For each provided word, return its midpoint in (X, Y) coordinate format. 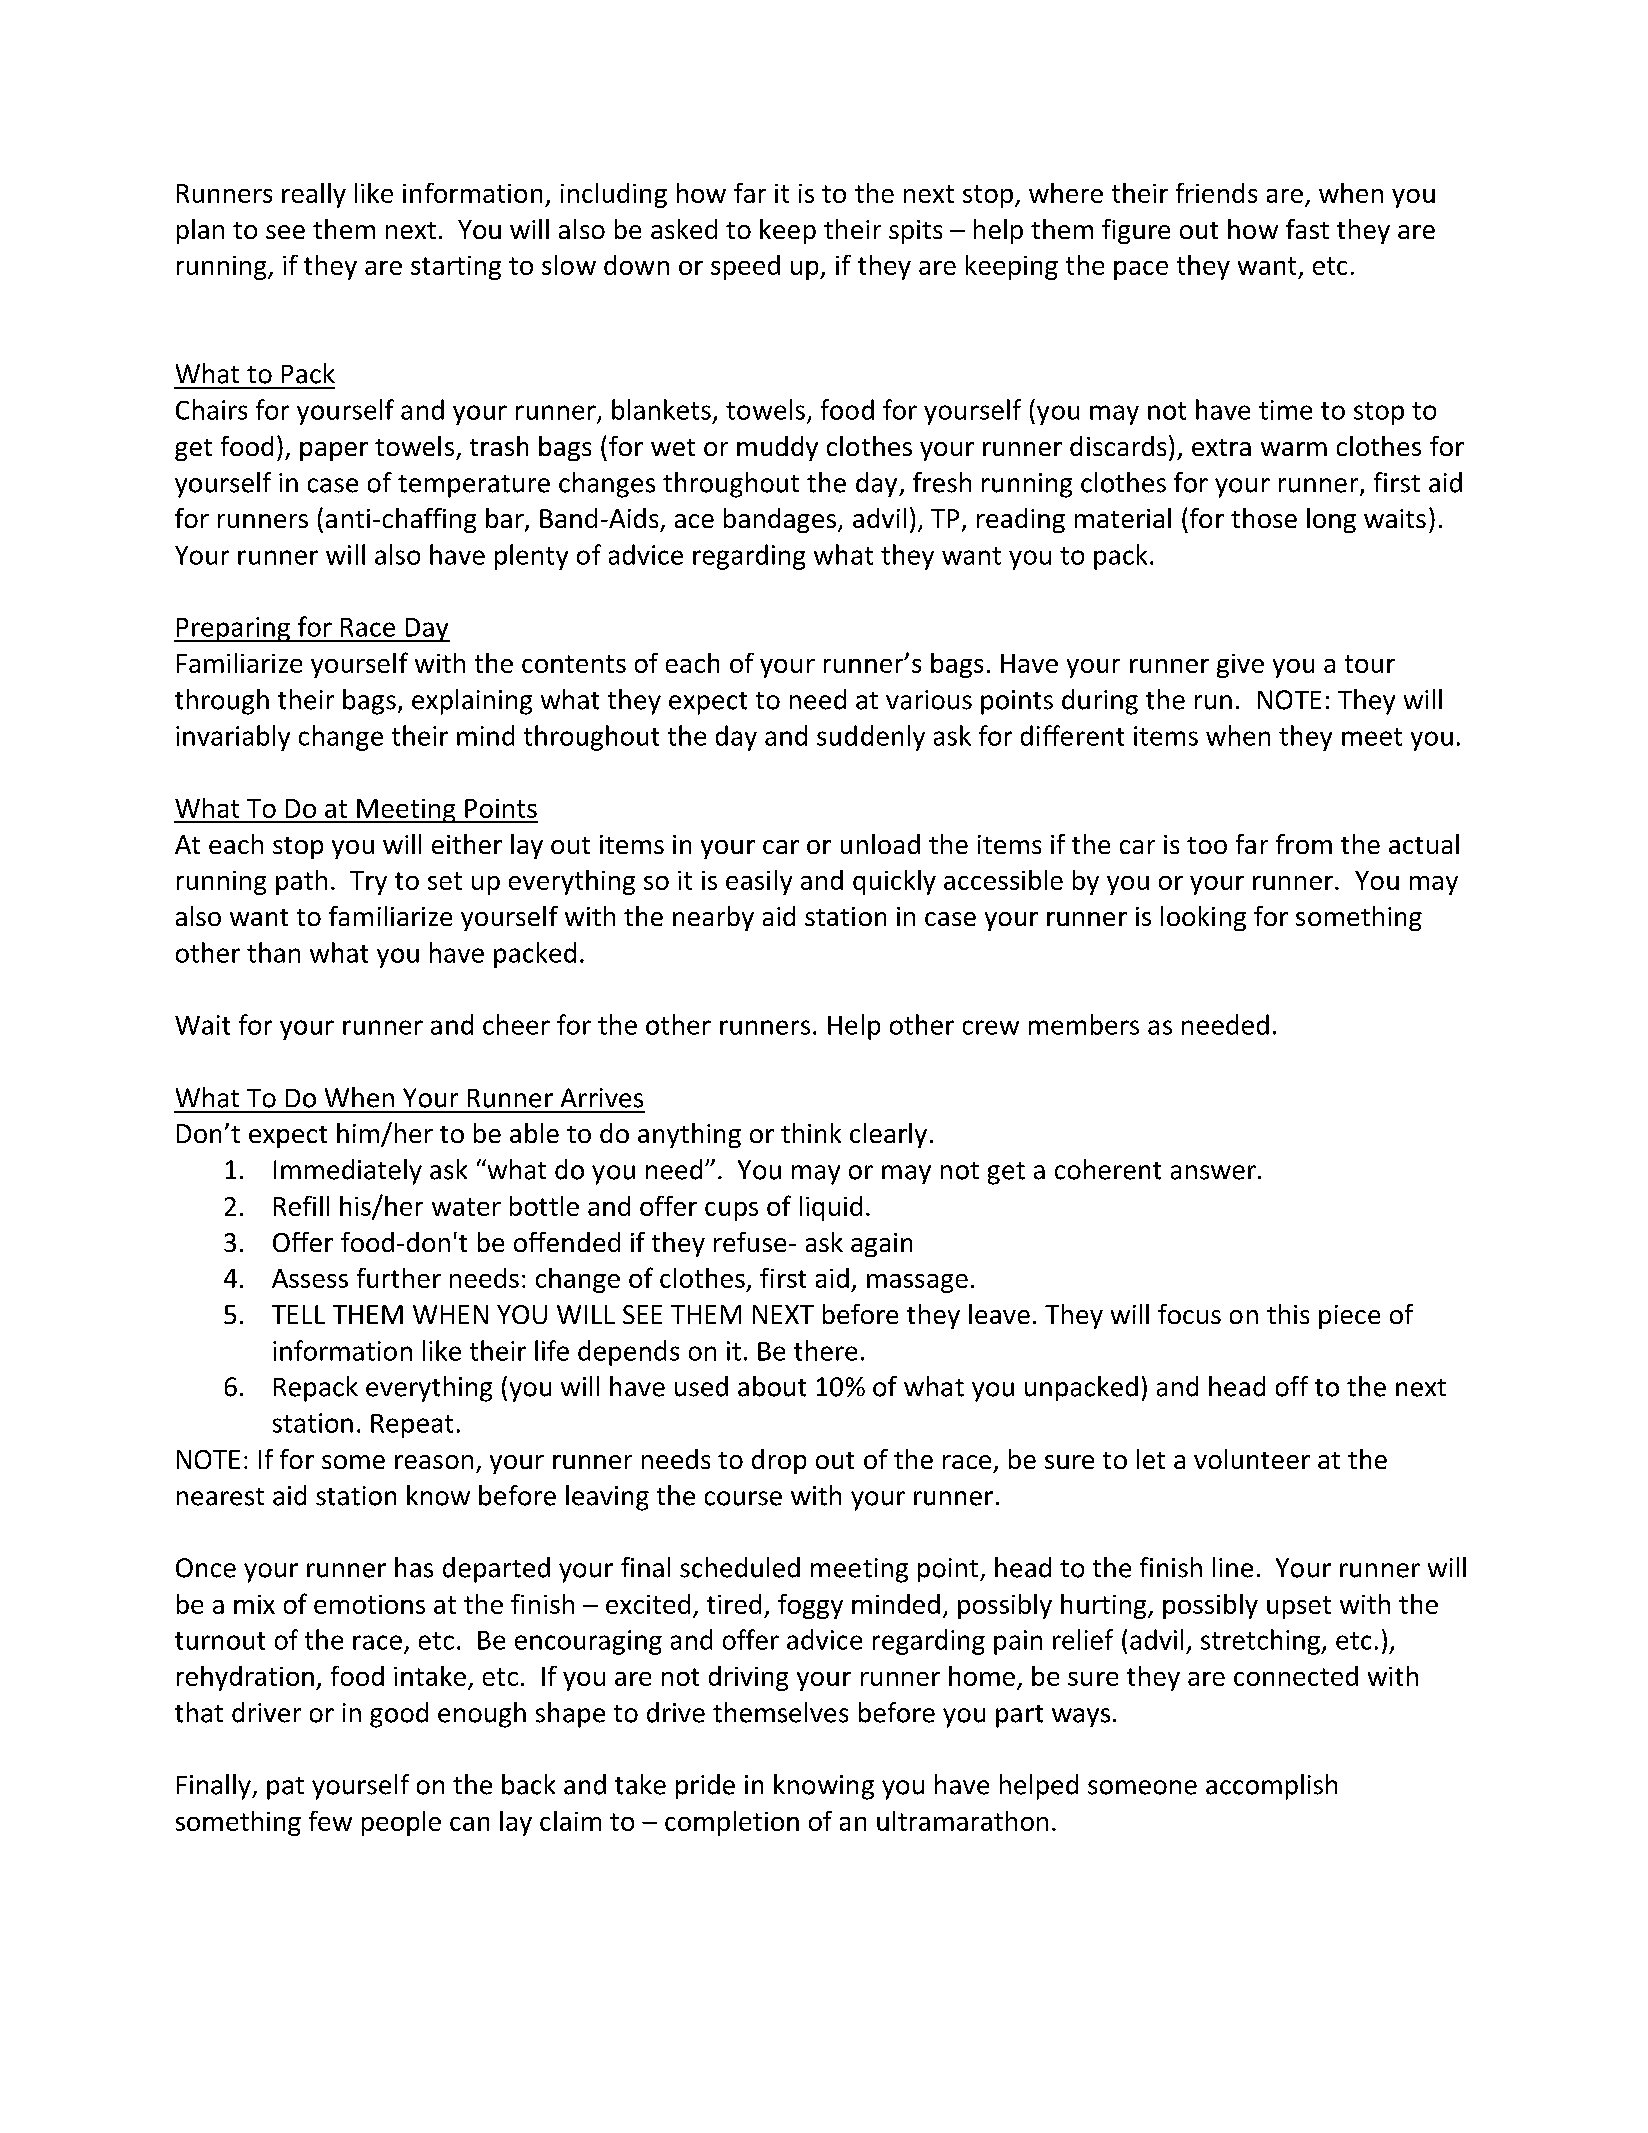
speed (745, 267)
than (273, 952)
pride (705, 1786)
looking (1203, 918)
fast (1307, 229)
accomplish (1271, 1787)
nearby (713, 918)
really (314, 195)
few (330, 1821)
